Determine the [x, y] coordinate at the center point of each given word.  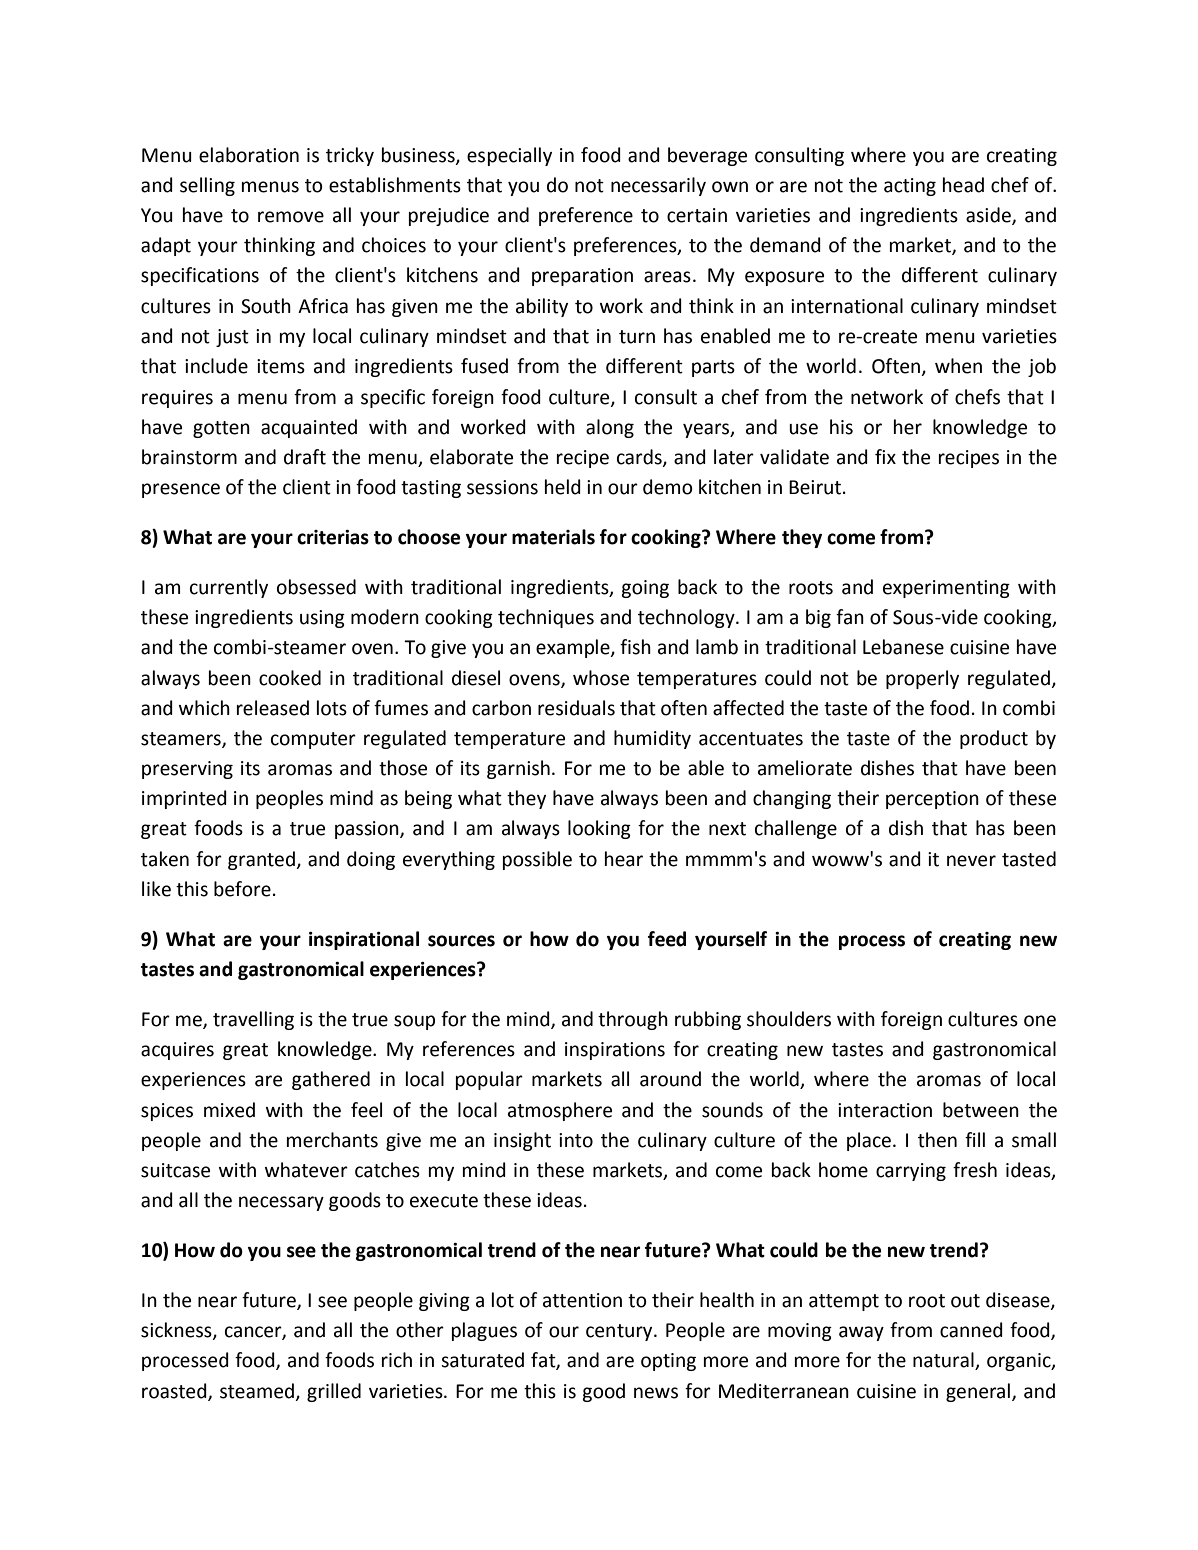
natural [944, 1361]
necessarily [658, 186]
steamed [257, 1391]
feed [667, 939]
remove [291, 217]
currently [229, 588]
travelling [253, 1020]
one [1040, 1021]
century [620, 1332]
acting [910, 187]
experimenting [946, 589]
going [645, 589]
